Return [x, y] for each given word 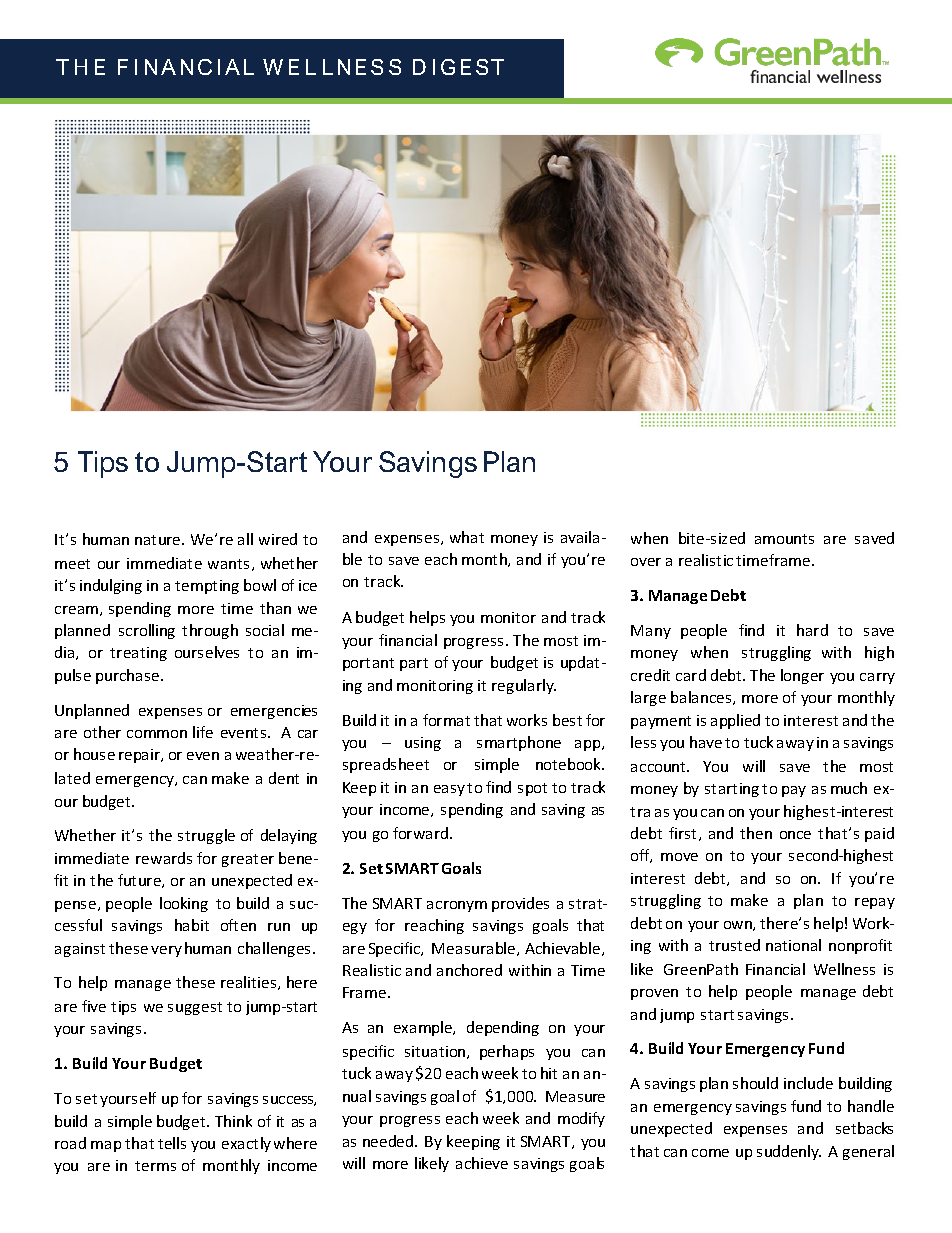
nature [159, 540]
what [467, 537]
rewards [164, 858]
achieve [482, 1163]
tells [172, 1143]
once [795, 835]
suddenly [789, 1152]
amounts [784, 539]
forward [422, 833]
